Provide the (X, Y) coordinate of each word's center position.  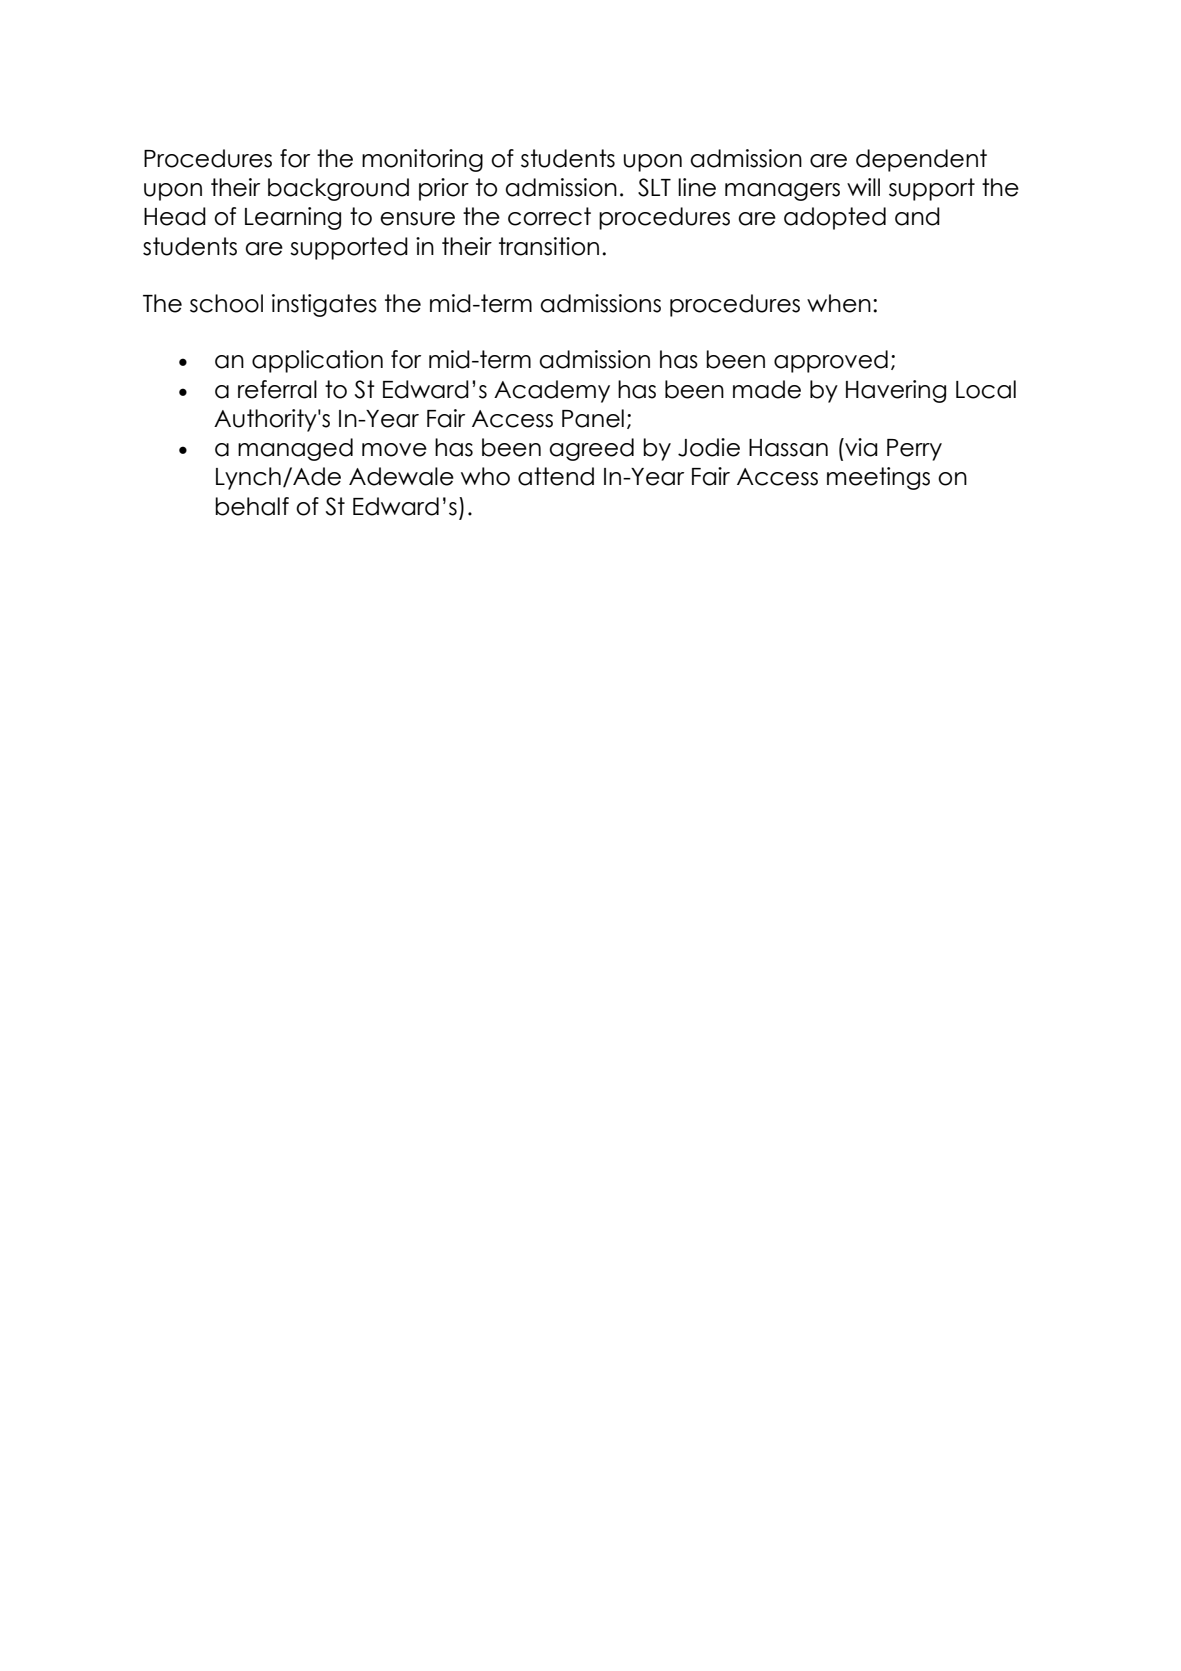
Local (986, 389)
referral (277, 389)
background (338, 189)
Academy (552, 391)
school (226, 303)
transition (549, 246)
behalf (252, 506)
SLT (654, 187)
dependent (921, 160)
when (839, 303)
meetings (878, 478)
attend (556, 476)
